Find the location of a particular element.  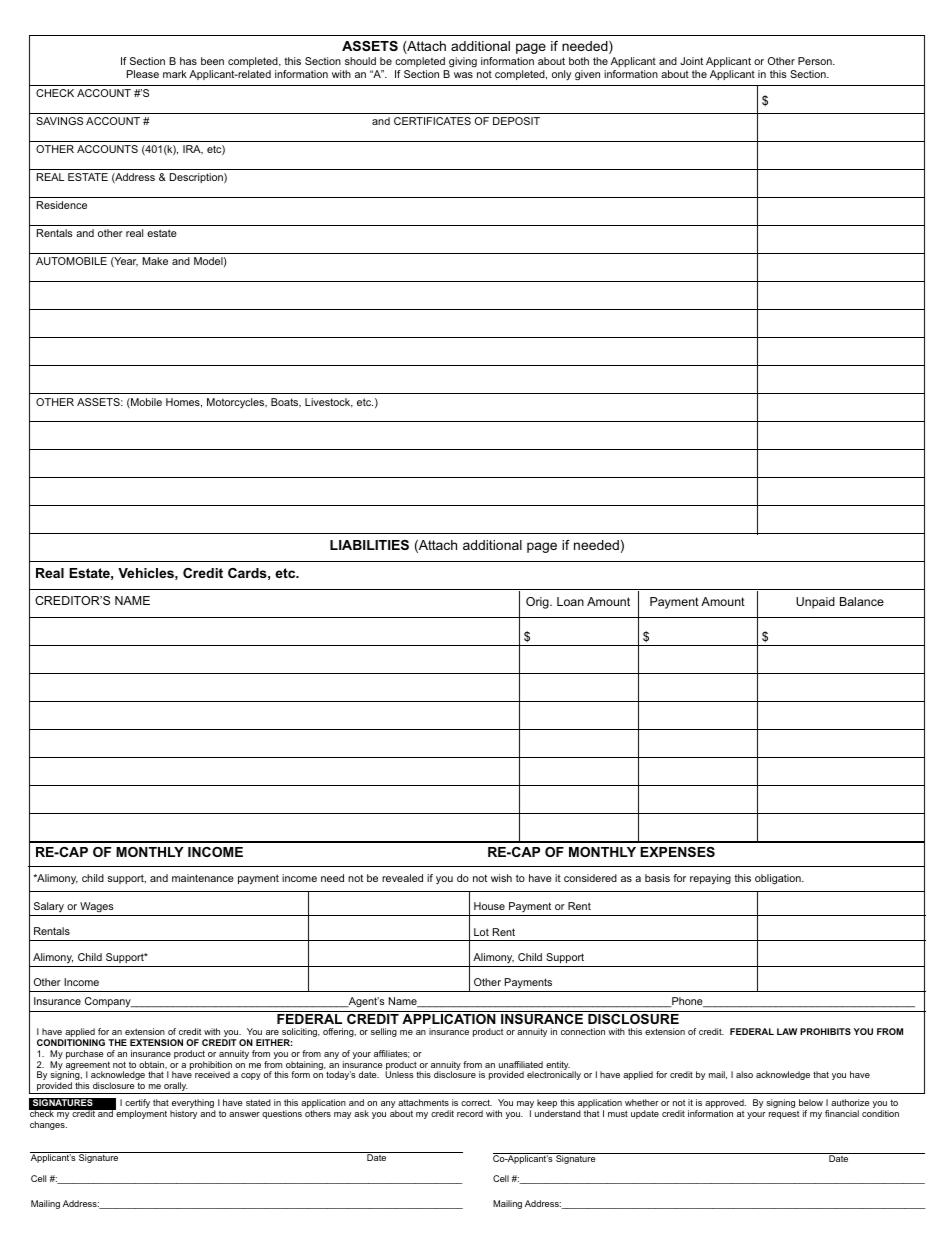

certify is located at coordinates (137, 1105).
